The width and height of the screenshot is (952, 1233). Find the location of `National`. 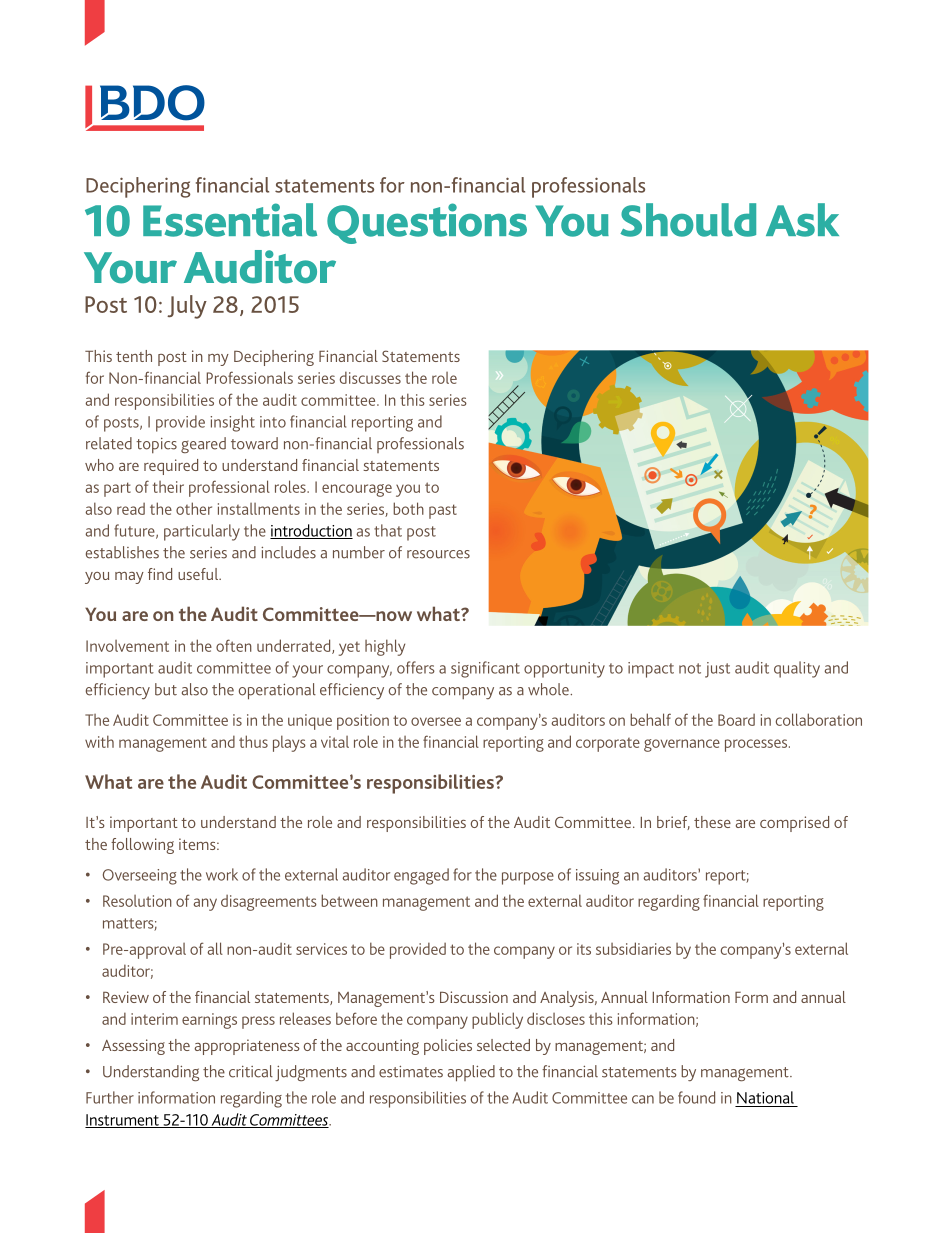

National is located at coordinates (765, 1097).
